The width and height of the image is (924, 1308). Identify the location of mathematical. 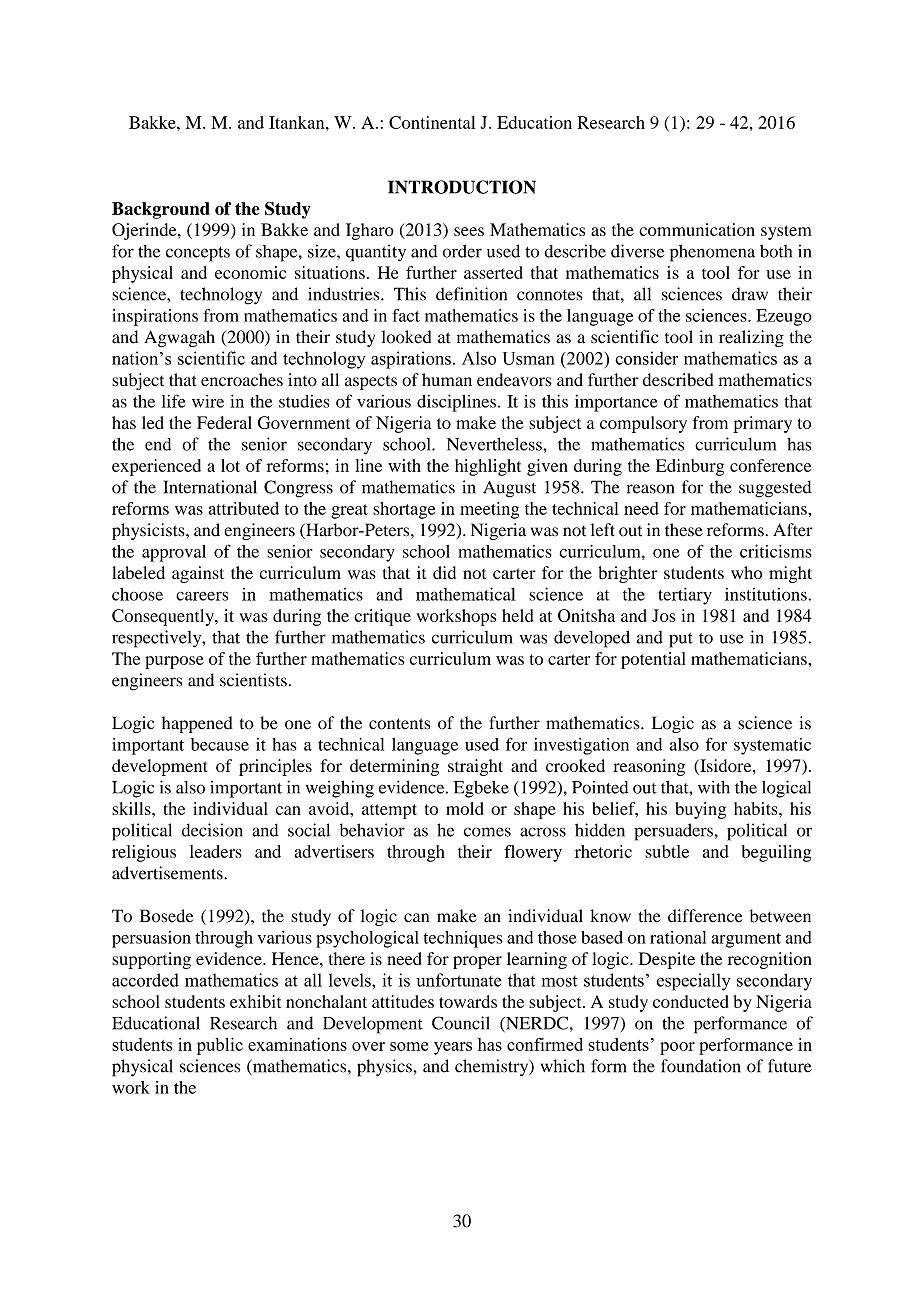
(466, 594).
